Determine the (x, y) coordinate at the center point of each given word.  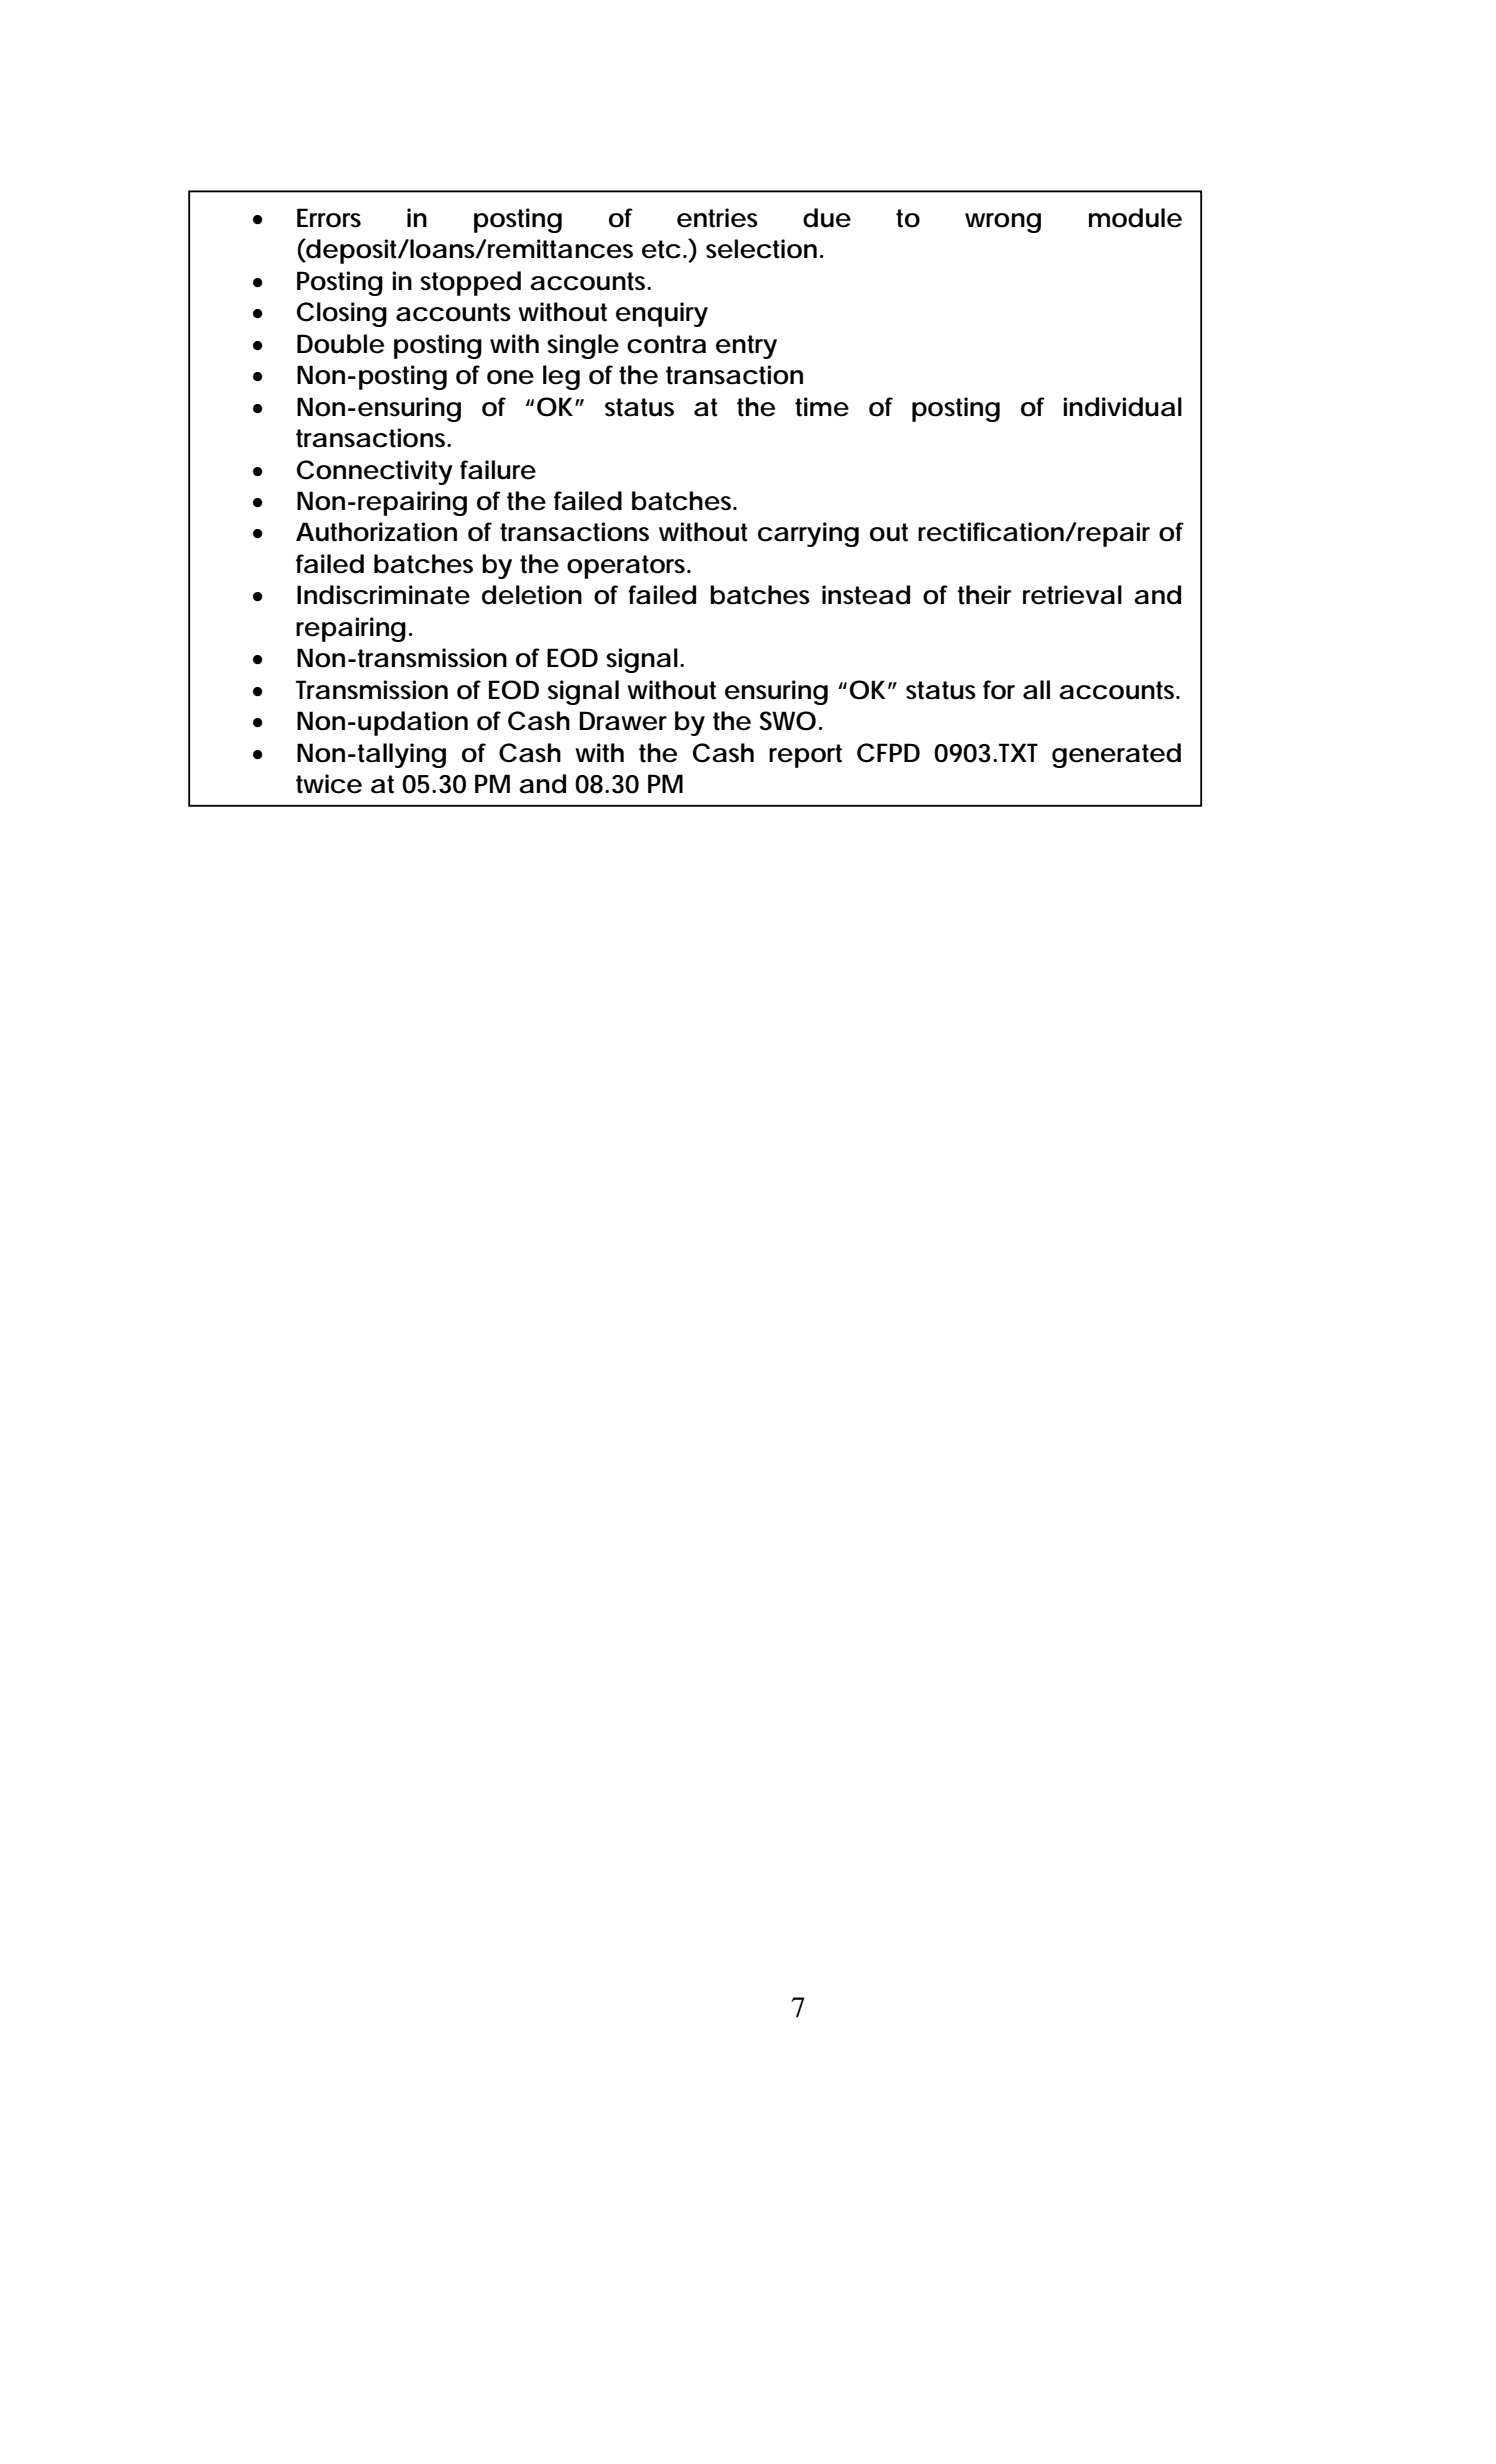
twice (329, 784)
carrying (808, 534)
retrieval (1072, 595)
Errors (329, 218)
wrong (1003, 223)
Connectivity (375, 472)
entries (717, 218)
